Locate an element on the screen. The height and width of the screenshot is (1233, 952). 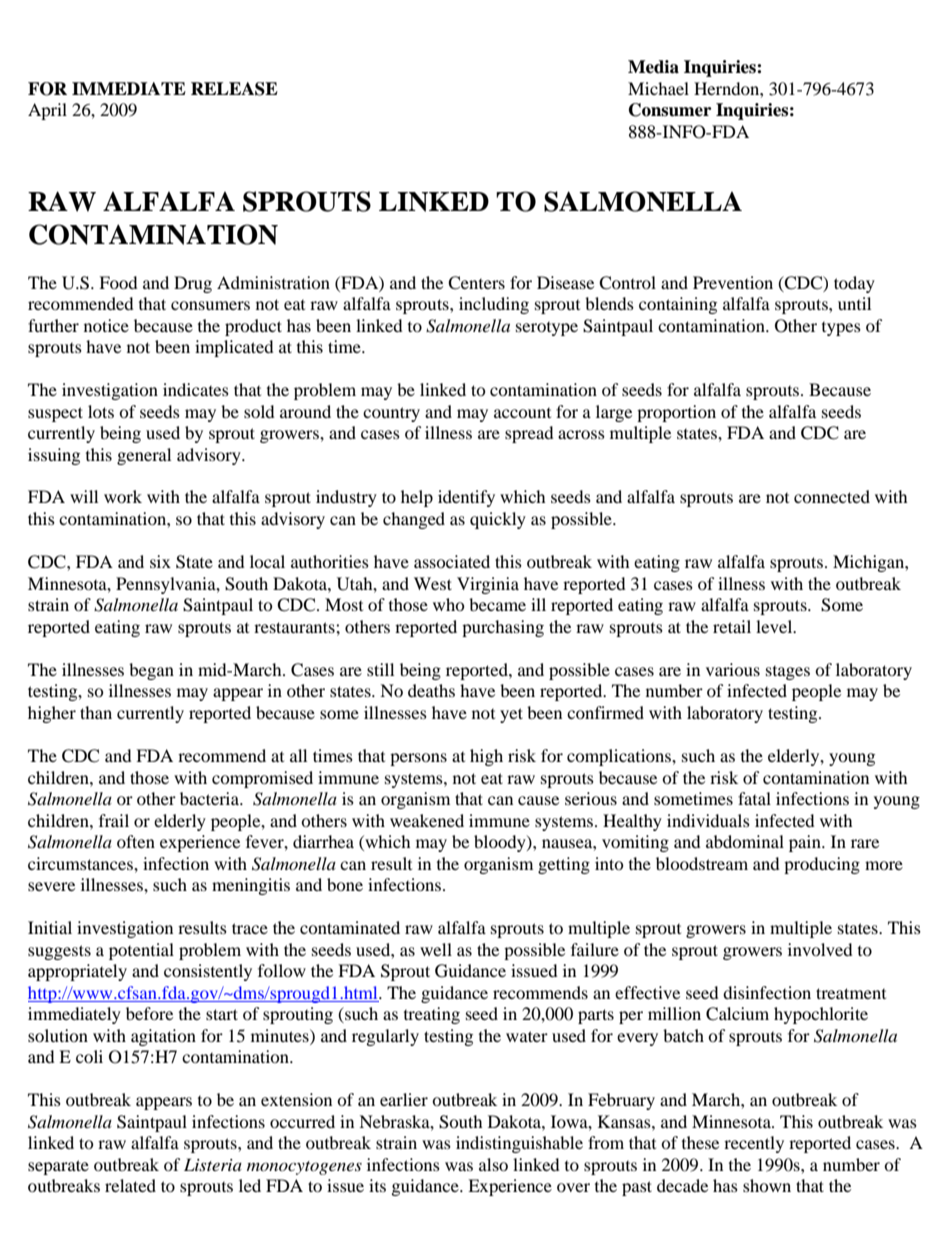
related is located at coordinates (130, 1185).
